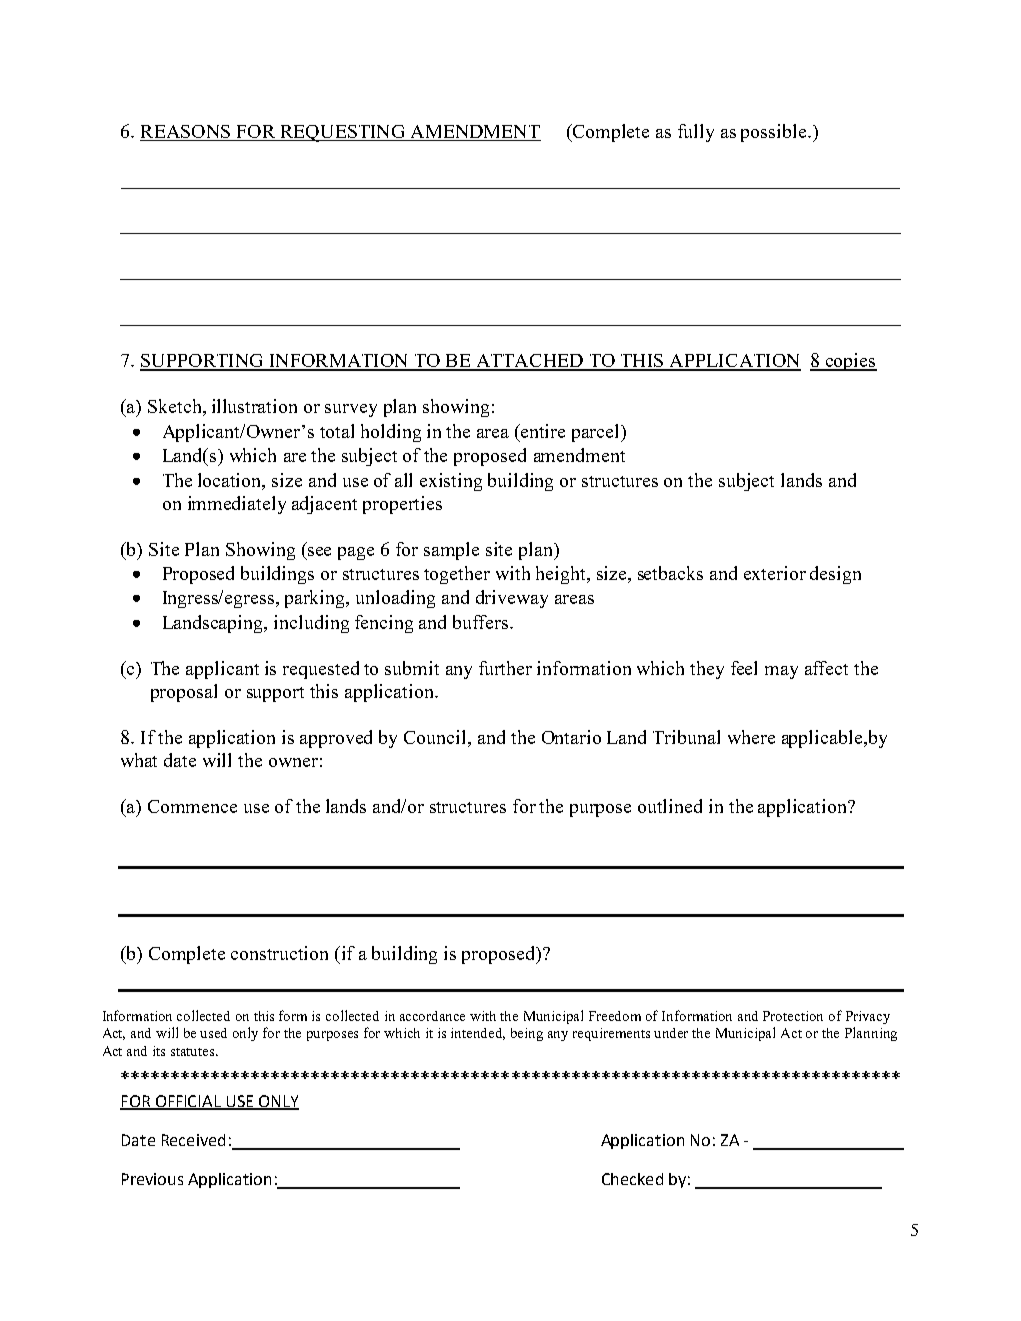 The width and height of the screenshot is (1021, 1321). I want to click on proposal, so click(184, 693).
